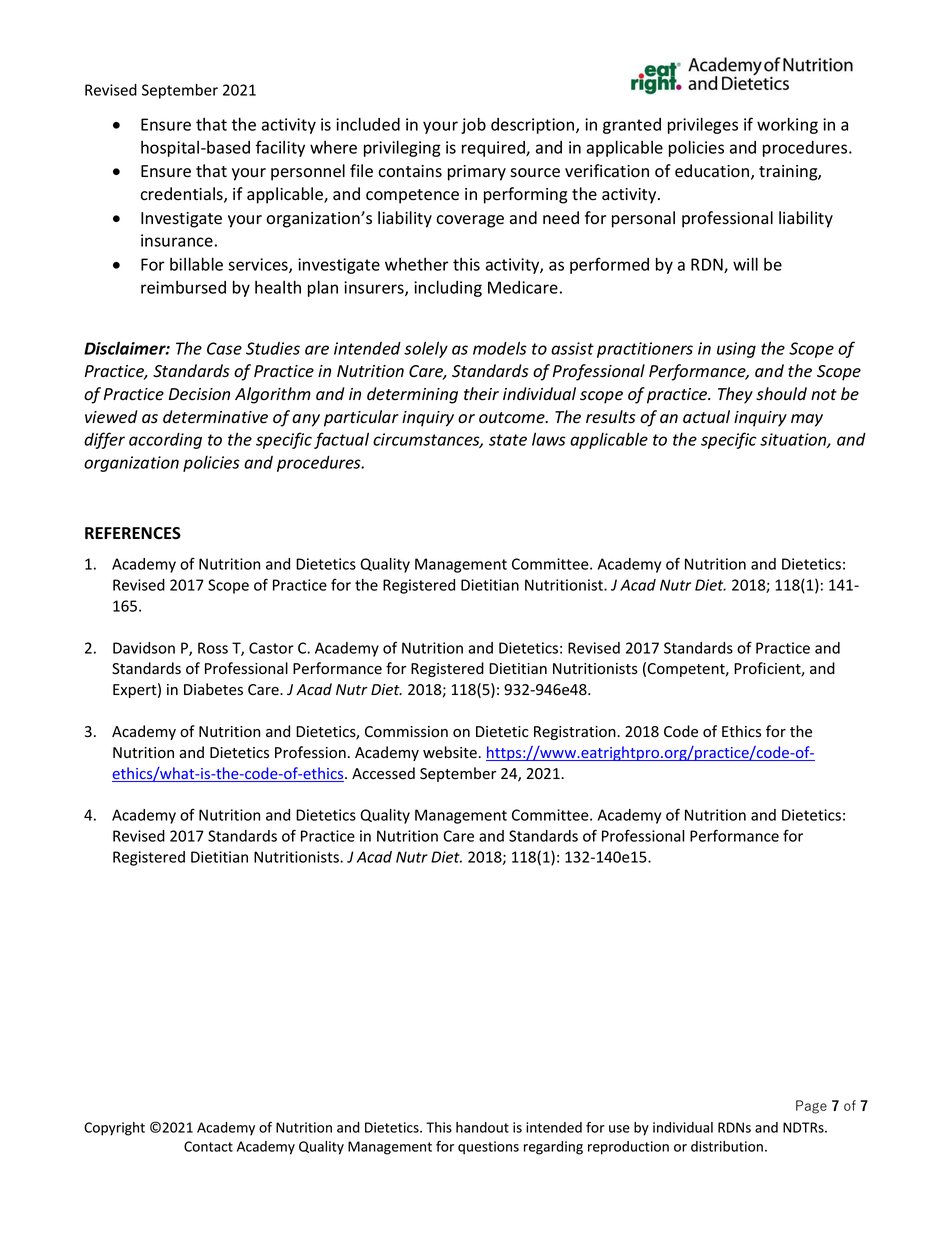 This image has height=1233, width=952. I want to click on Page, so click(811, 1107).
